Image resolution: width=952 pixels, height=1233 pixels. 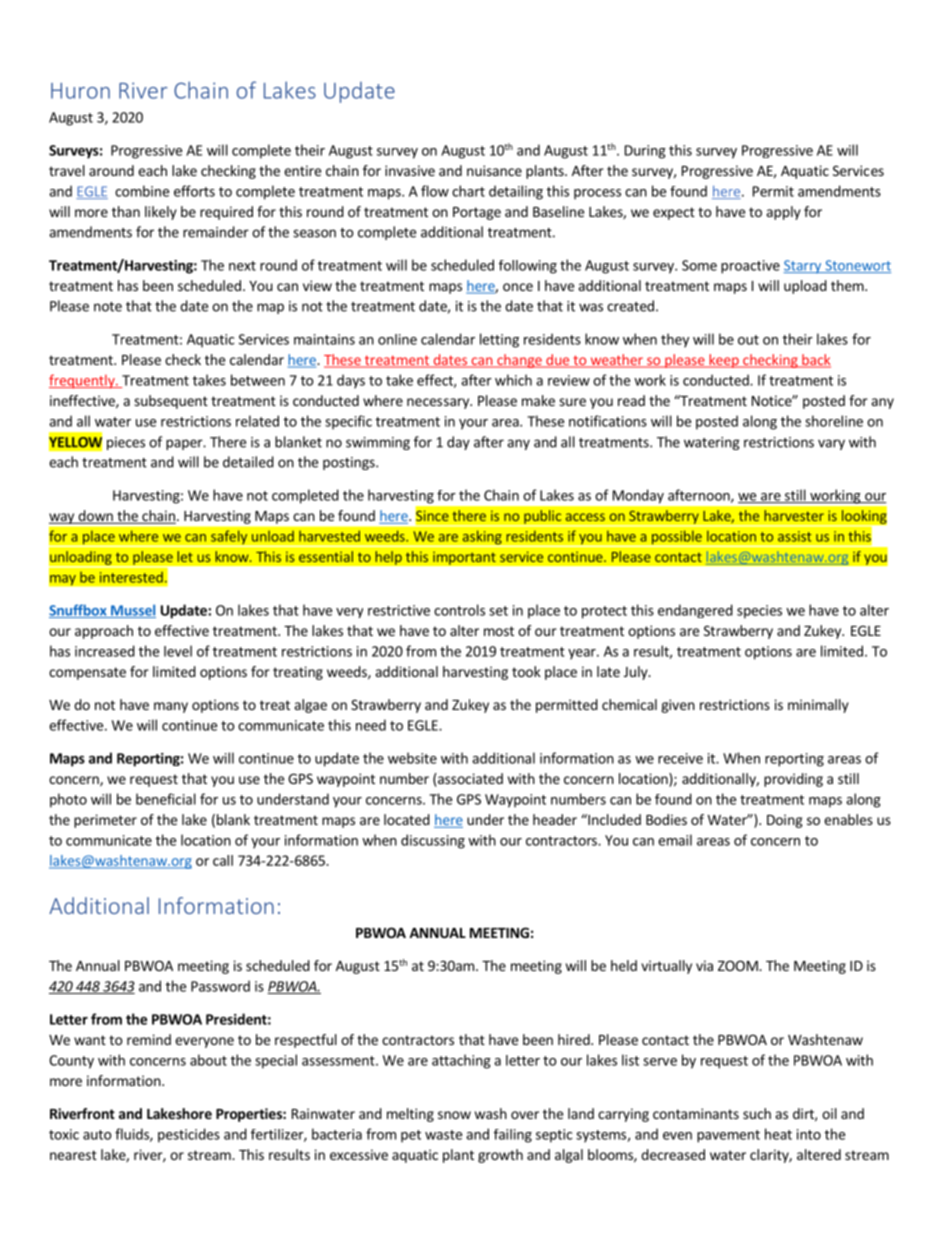 What do you see at coordinates (494, 170) in the image?
I see `nuisance` at bounding box center [494, 170].
